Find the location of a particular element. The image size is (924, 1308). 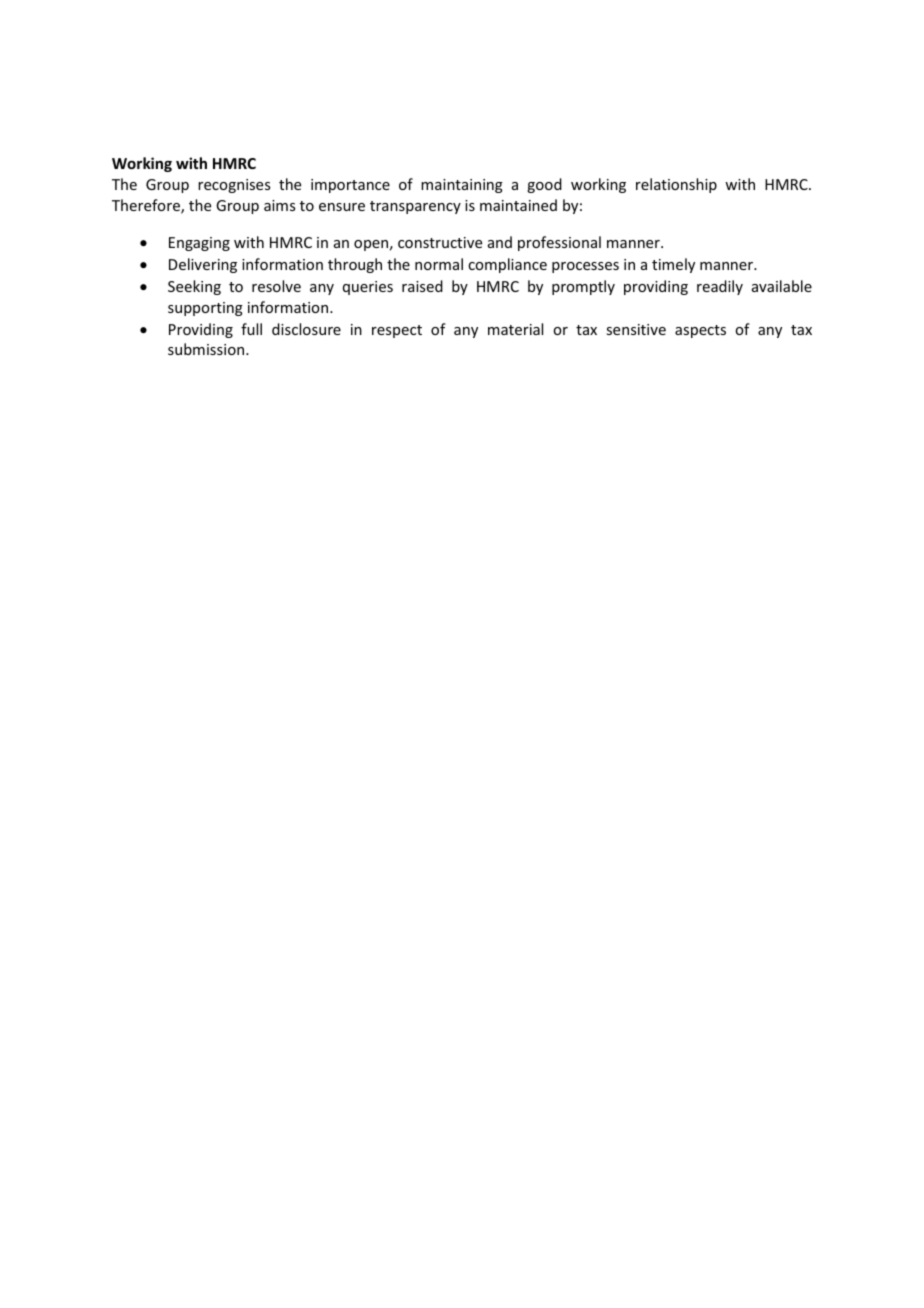

recognises is located at coordinates (234, 186).
